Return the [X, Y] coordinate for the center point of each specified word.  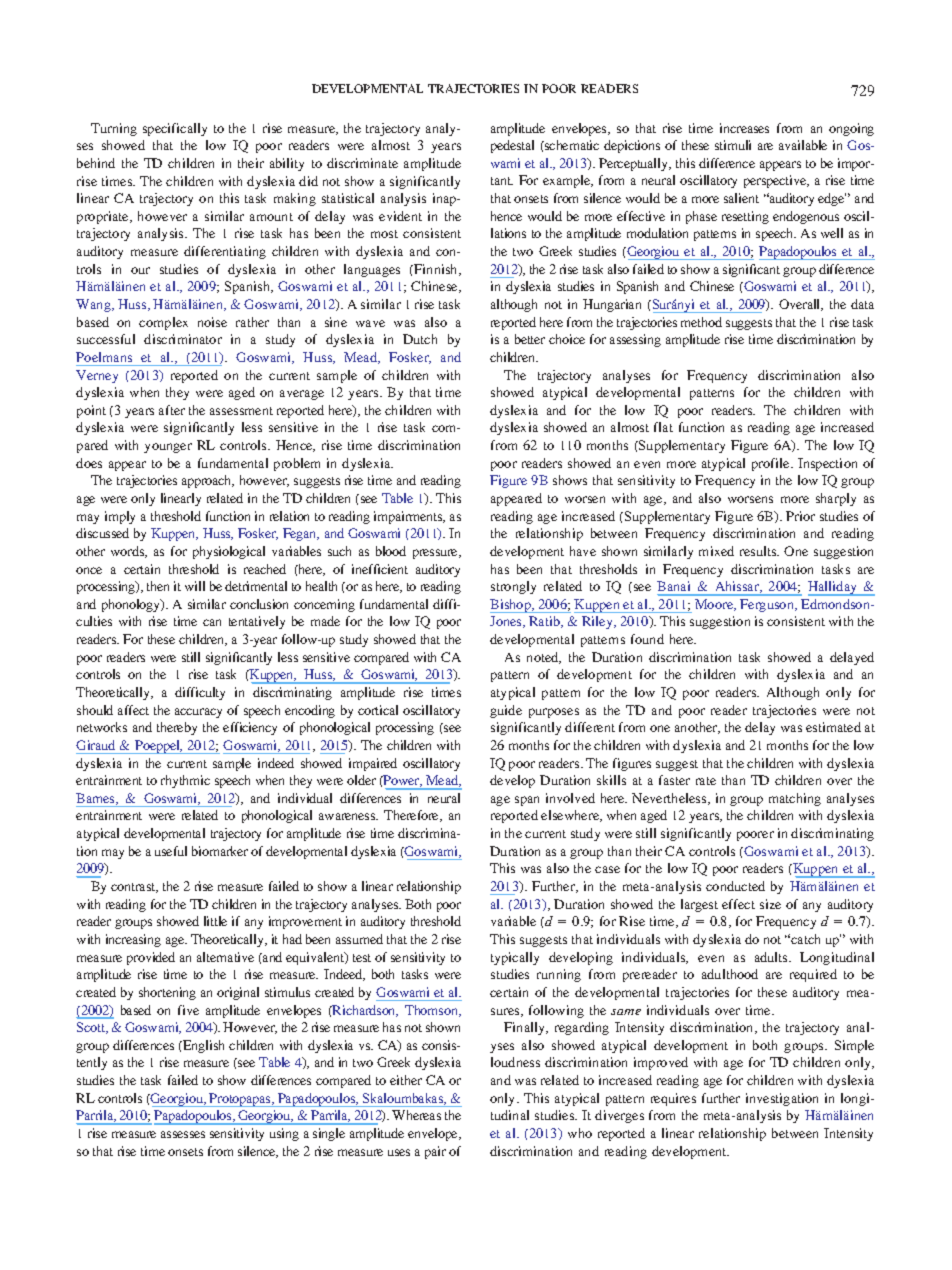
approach [208, 481]
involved [570, 798]
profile [772, 464]
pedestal [512, 146]
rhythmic [185, 781]
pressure [436, 554]
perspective [776, 181]
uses [399, 1152]
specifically [175, 129]
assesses [183, 1134]
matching [795, 799]
